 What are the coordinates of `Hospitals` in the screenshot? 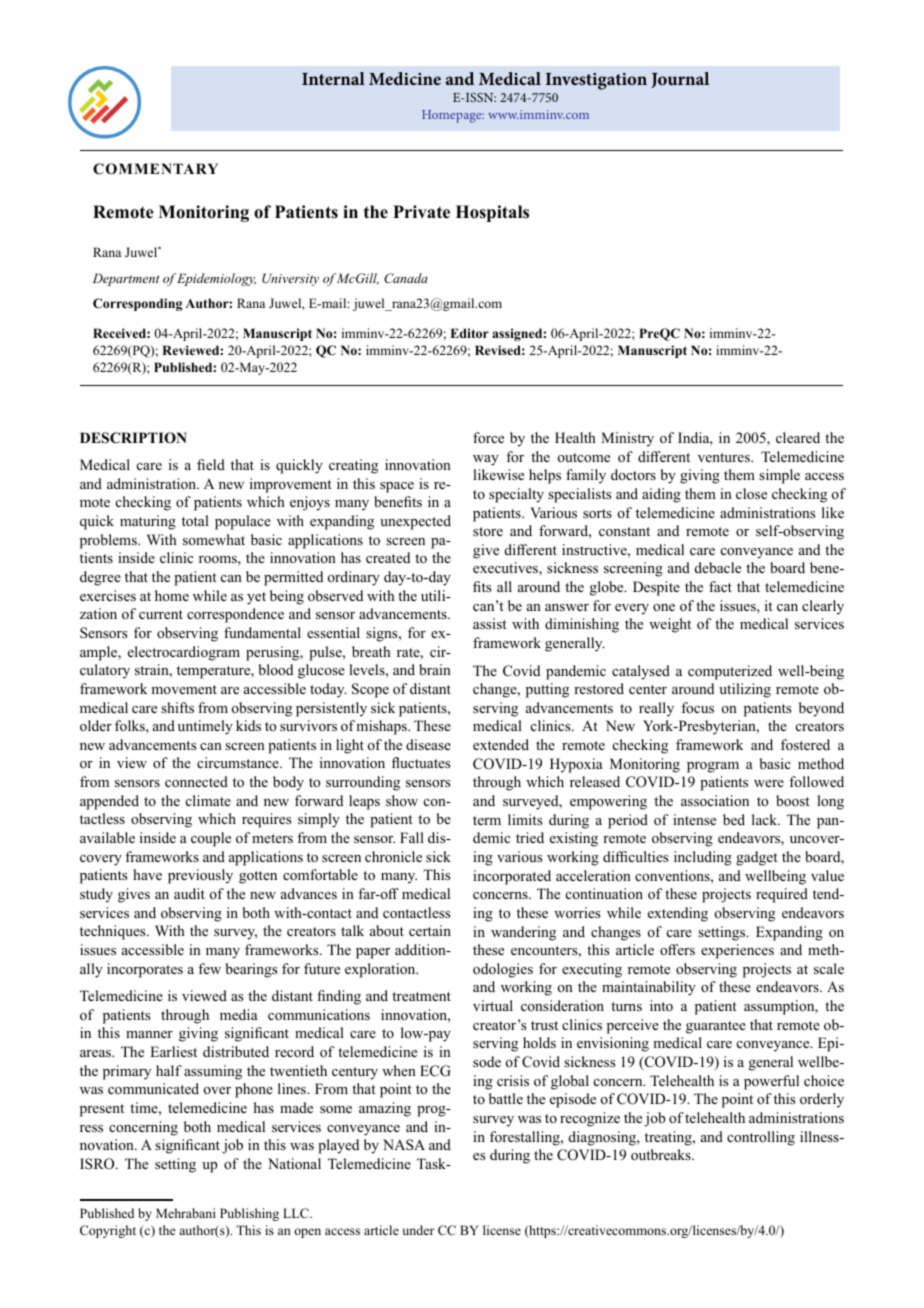 It's located at (492, 213).
